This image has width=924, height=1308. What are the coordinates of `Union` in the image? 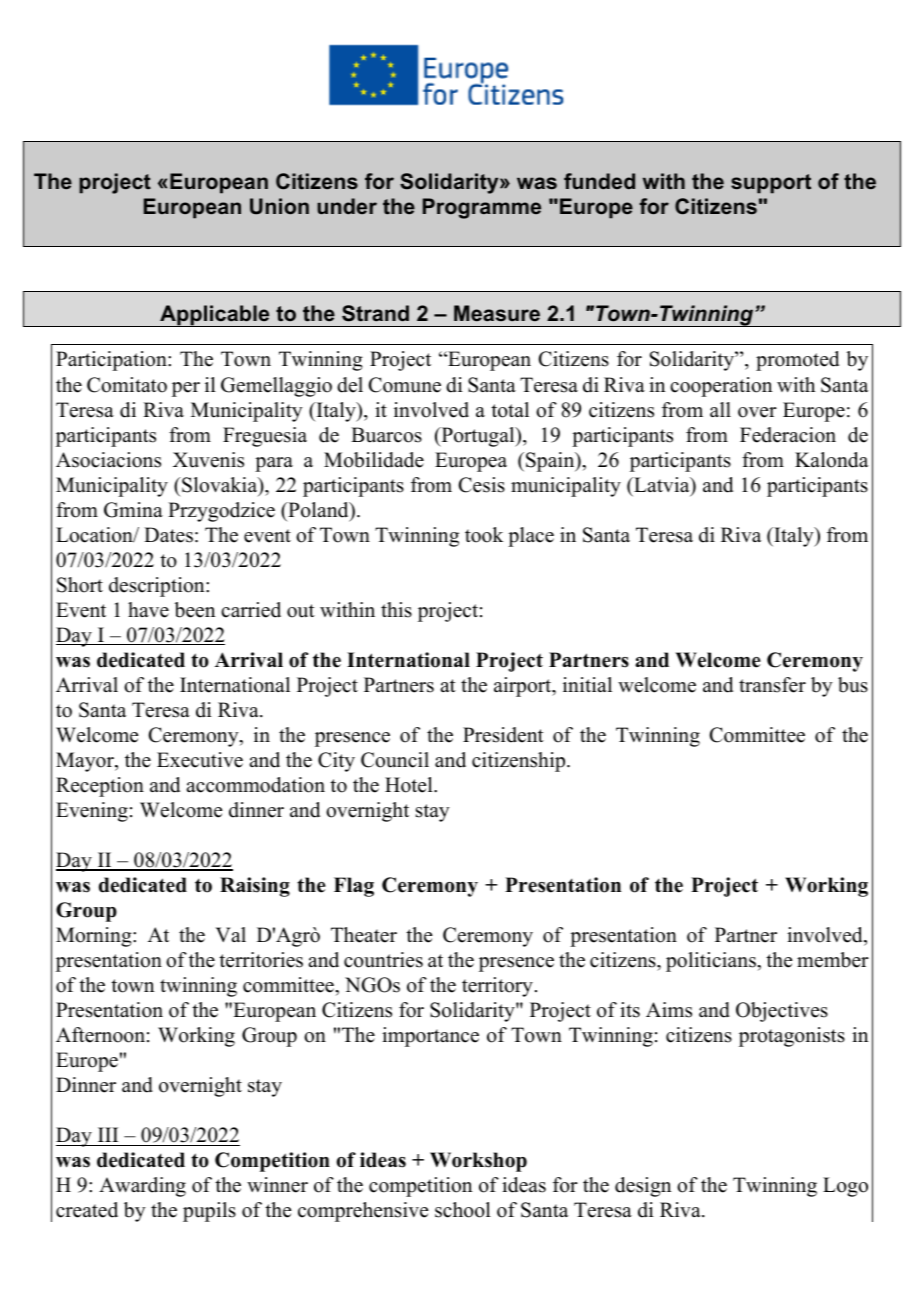 It's located at (279, 206).
